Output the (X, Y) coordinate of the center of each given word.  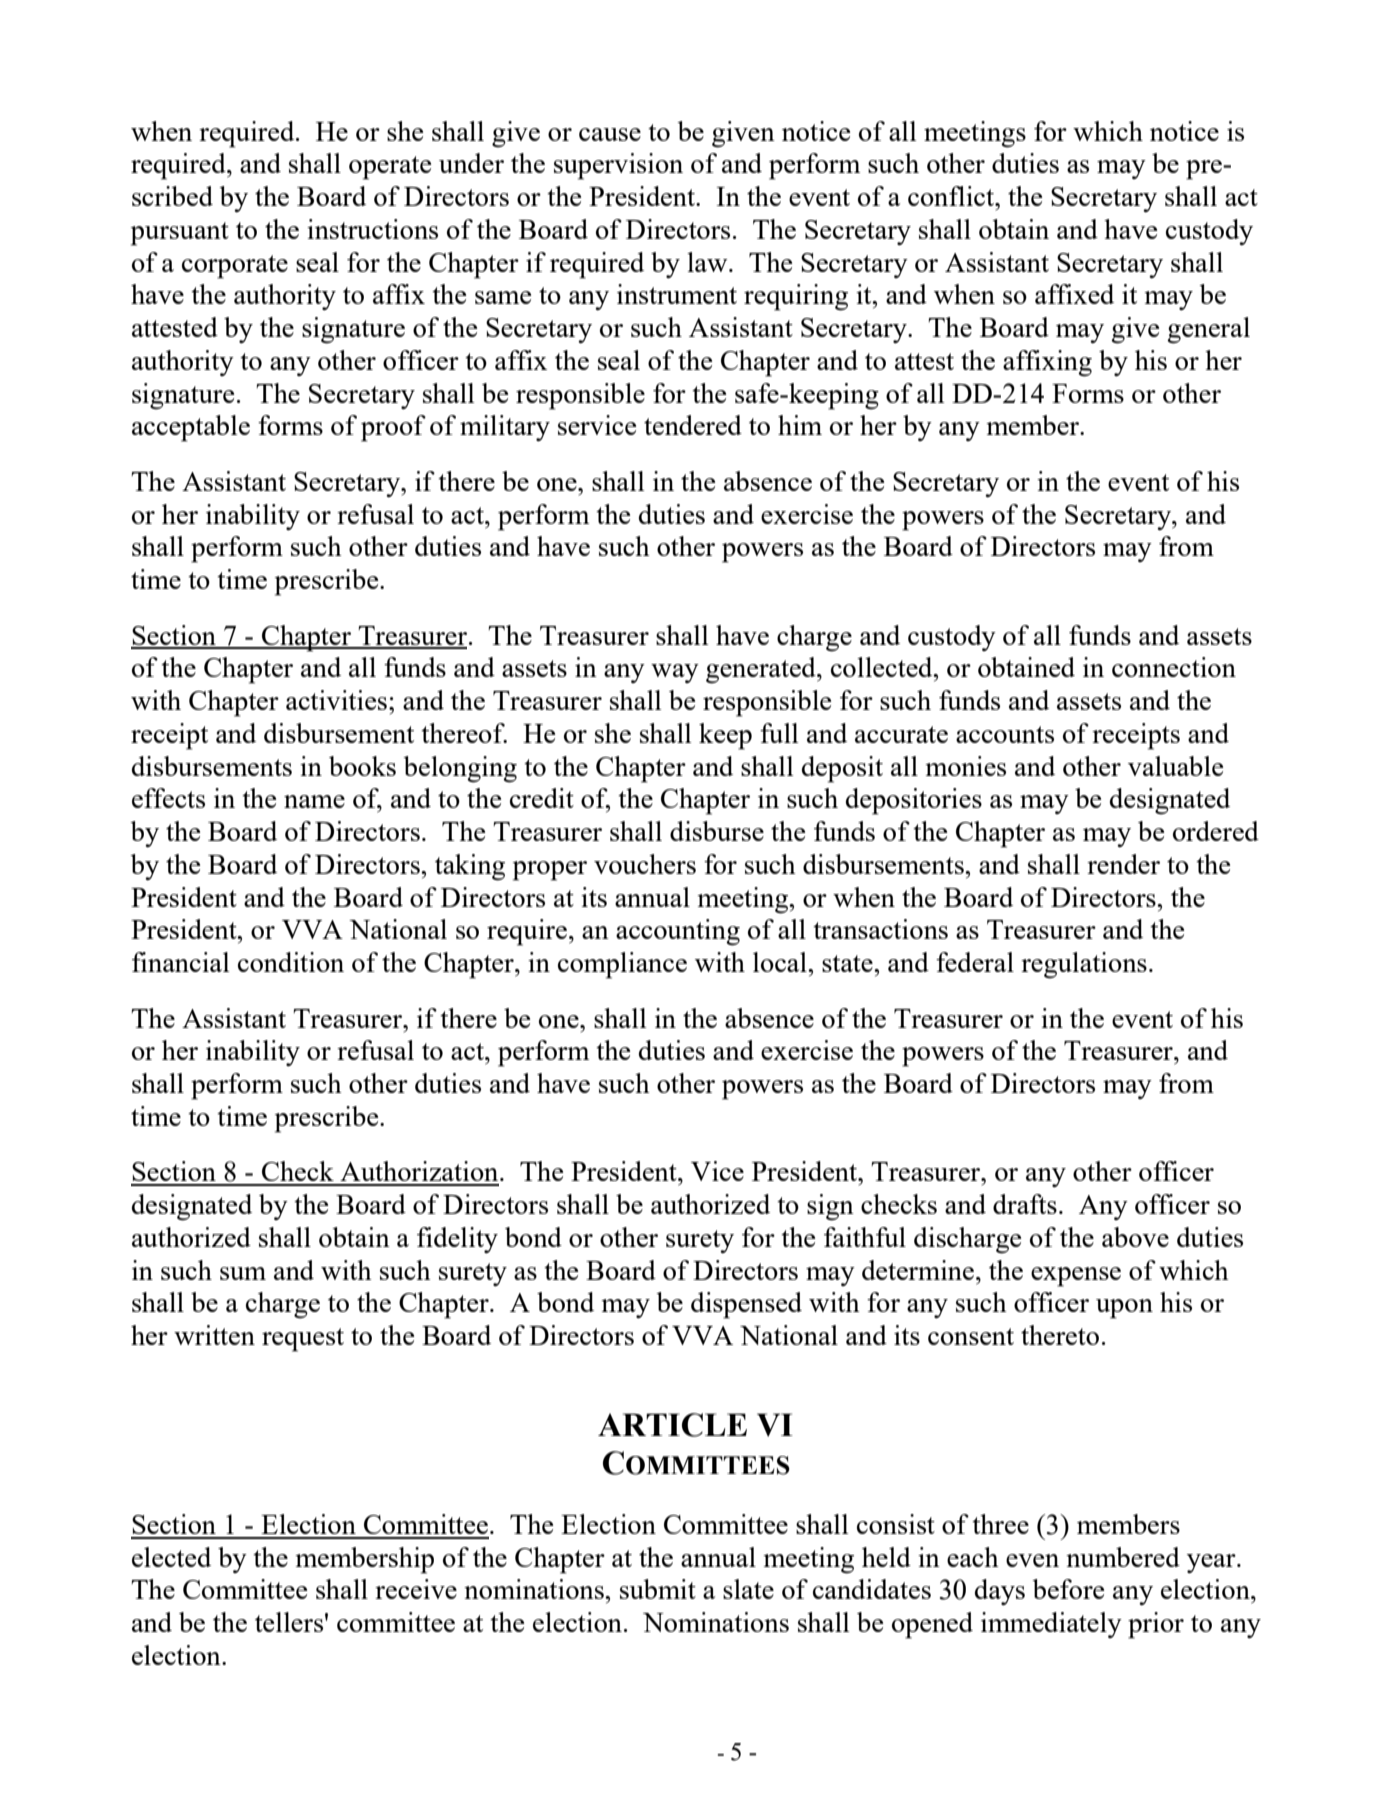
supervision (618, 166)
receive (416, 1589)
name (314, 801)
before (1068, 1589)
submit (658, 1589)
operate (390, 168)
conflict (952, 196)
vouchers (645, 864)
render (1123, 864)
